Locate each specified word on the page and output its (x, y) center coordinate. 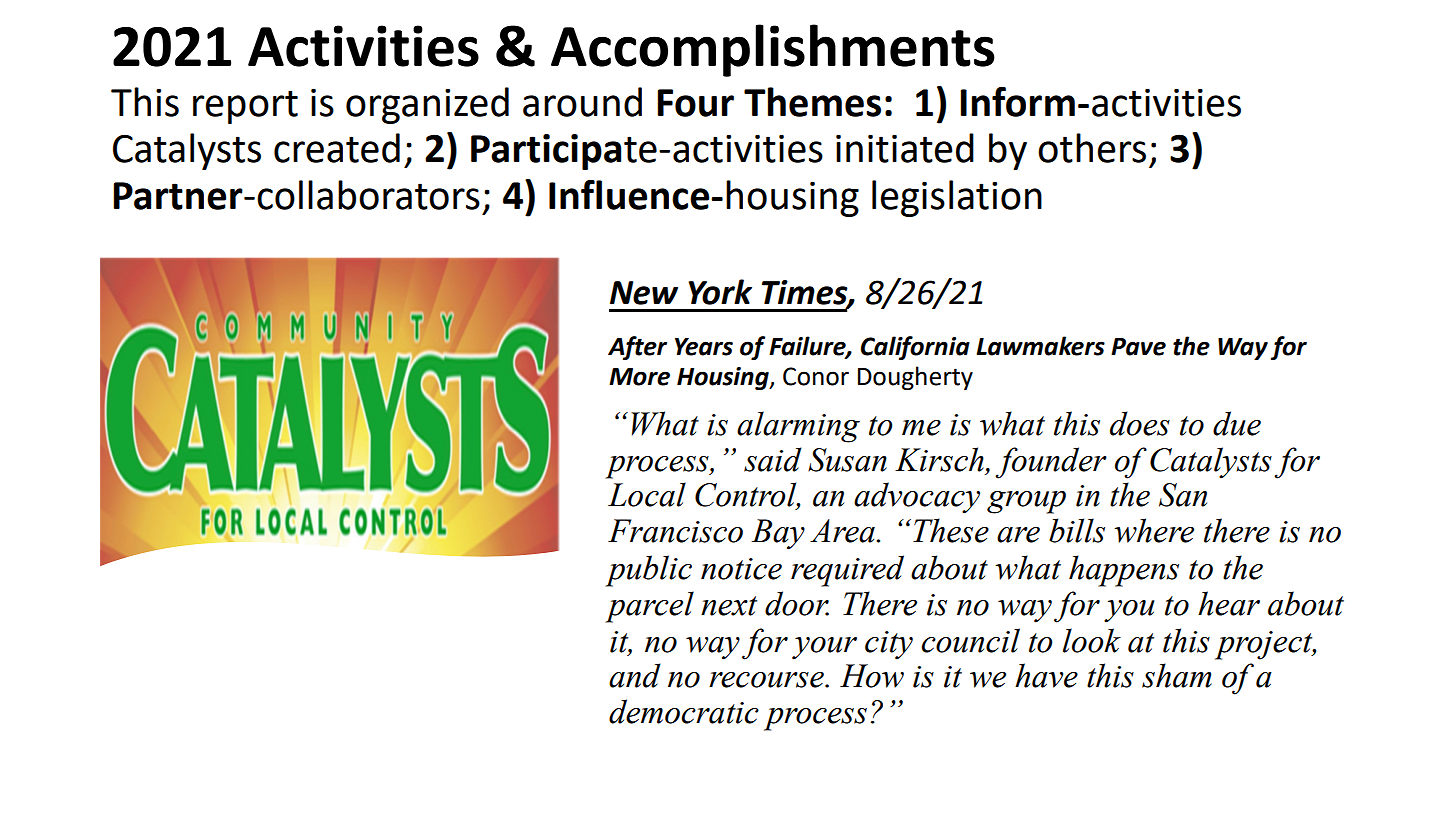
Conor (816, 376)
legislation (957, 198)
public (648, 571)
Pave (1138, 347)
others (1092, 148)
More (639, 377)
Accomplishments (773, 50)
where (1154, 530)
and (635, 675)
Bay (778, 534)
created (337, 148)
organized (427, 105)
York (720, 292)
